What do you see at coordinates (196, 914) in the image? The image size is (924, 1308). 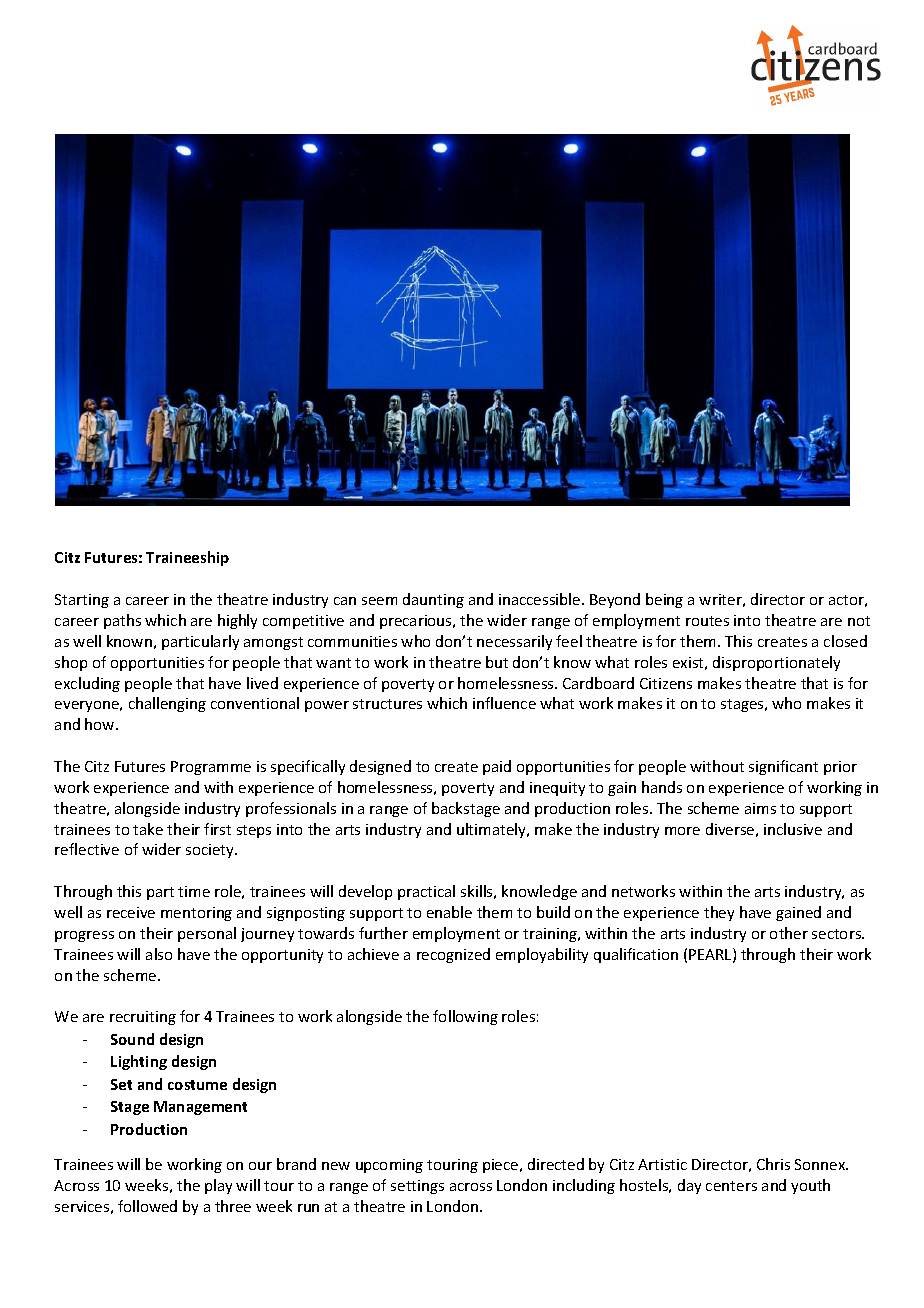 I see `mentoring` at bounding box center [196, 914].
